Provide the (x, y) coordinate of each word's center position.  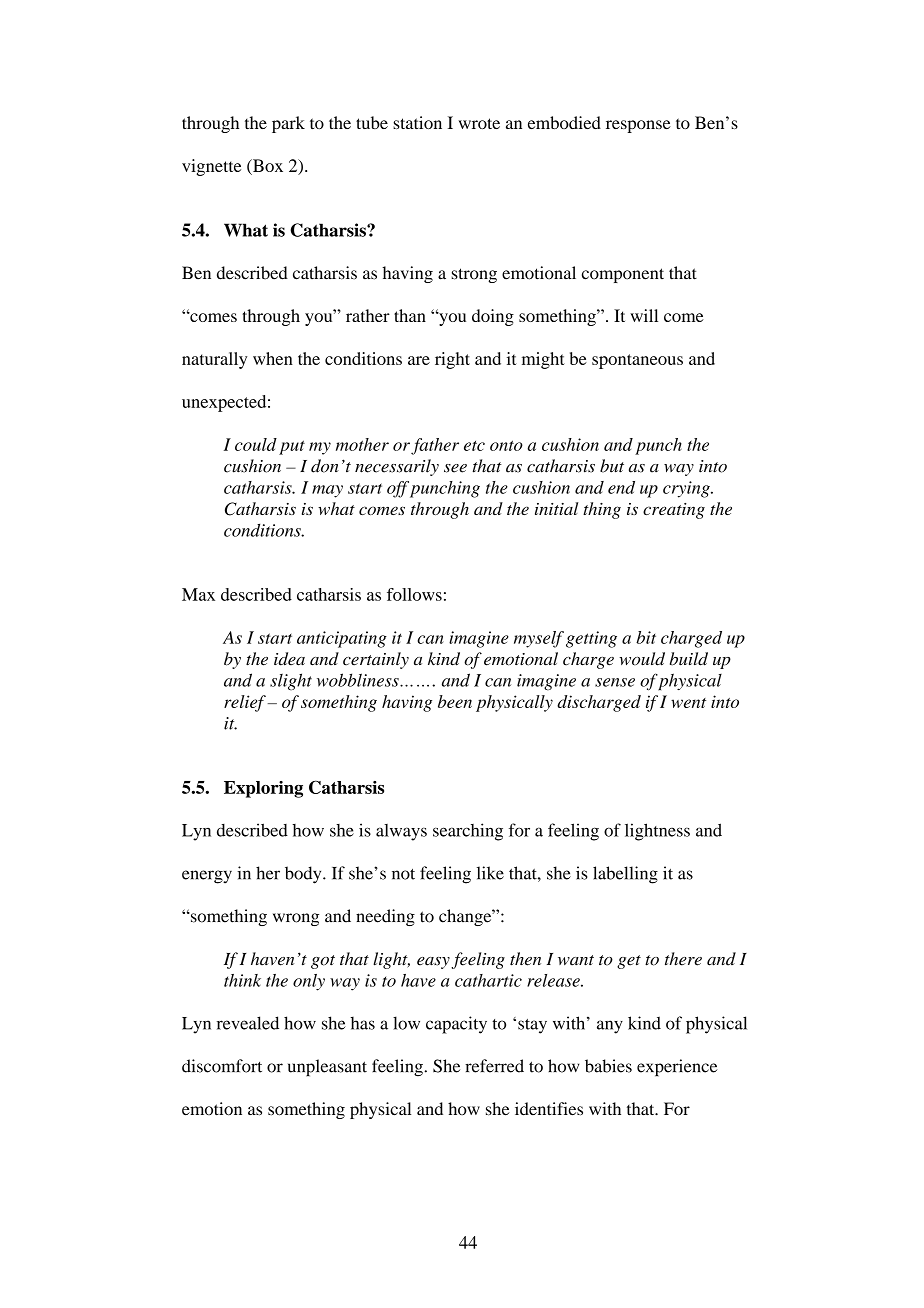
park (288, 124)
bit (646, 637)
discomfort (222, 1066)
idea (289, 659)
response (638, 126)
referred (494, 1066)
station (417, 122)
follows (414, 594)
